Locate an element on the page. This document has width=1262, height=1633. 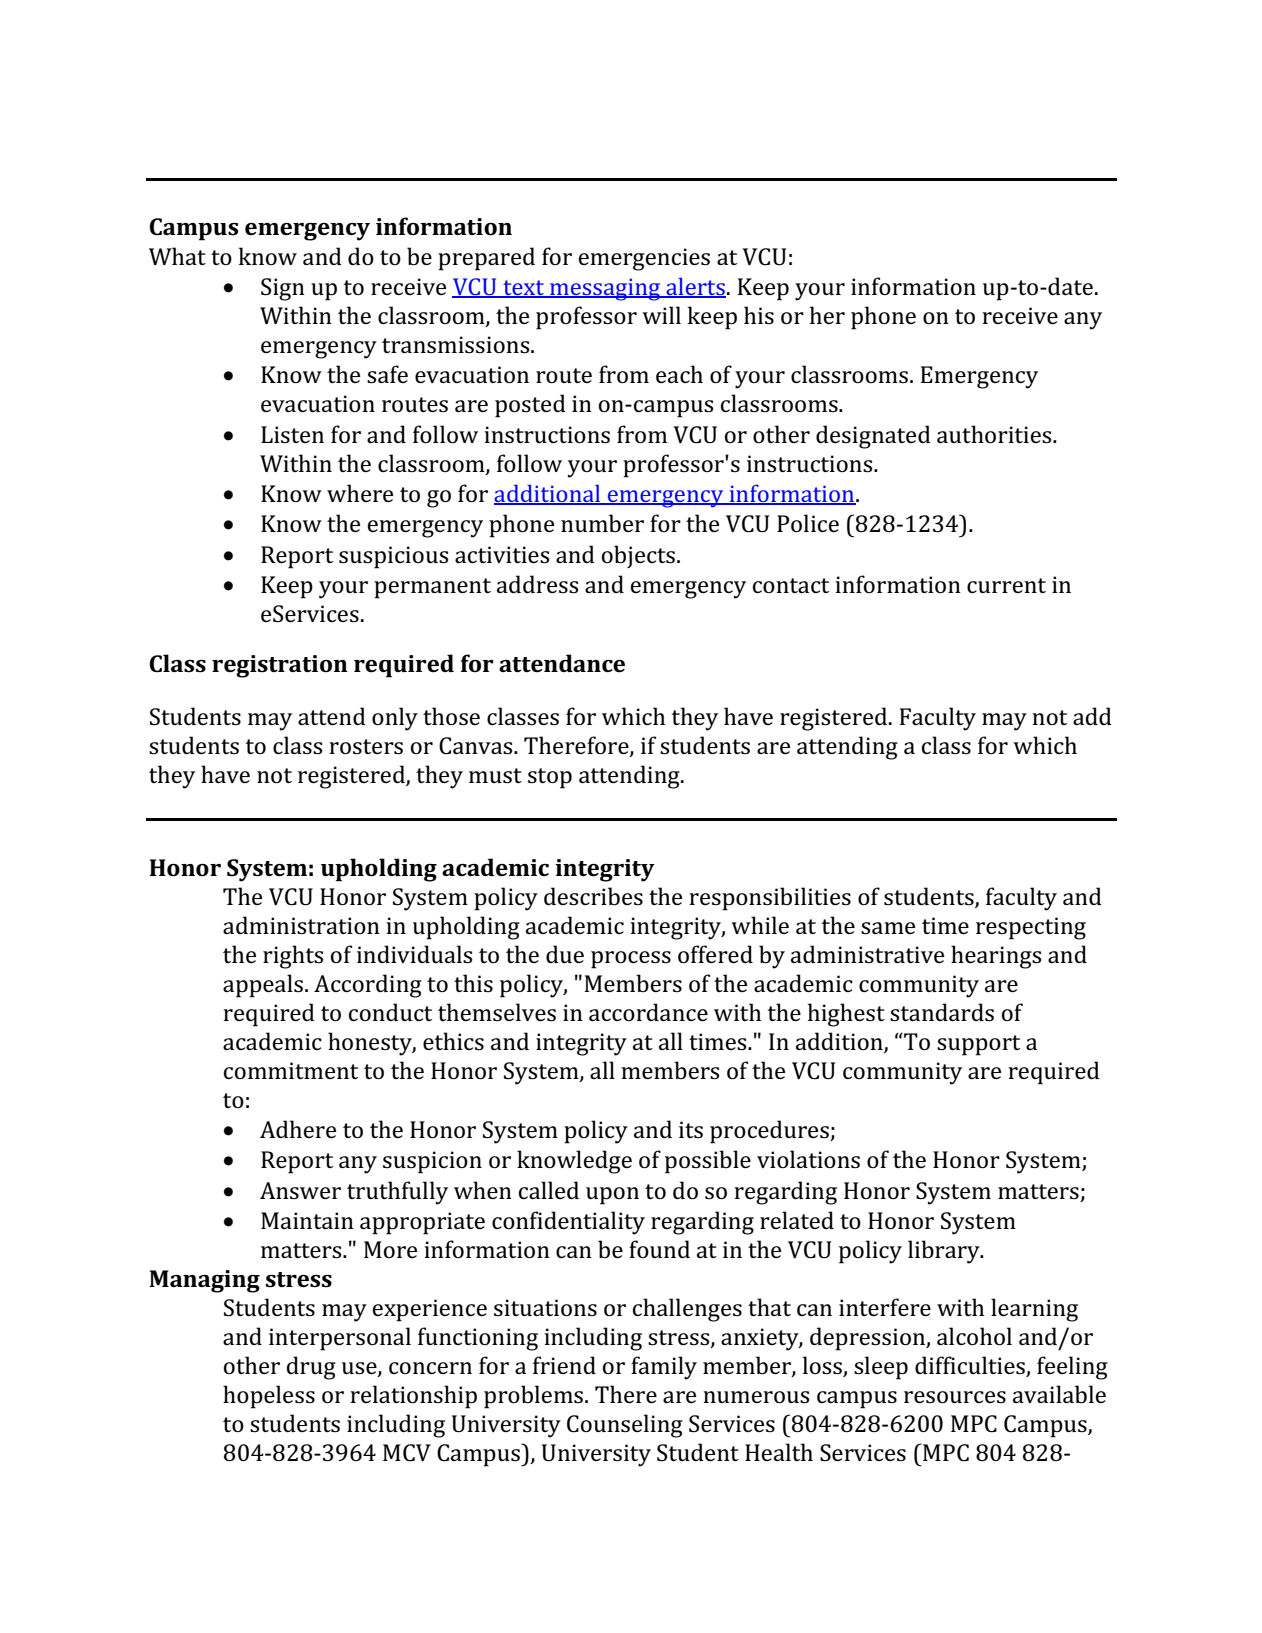
suspicious is located at coordinates (393, 557).
